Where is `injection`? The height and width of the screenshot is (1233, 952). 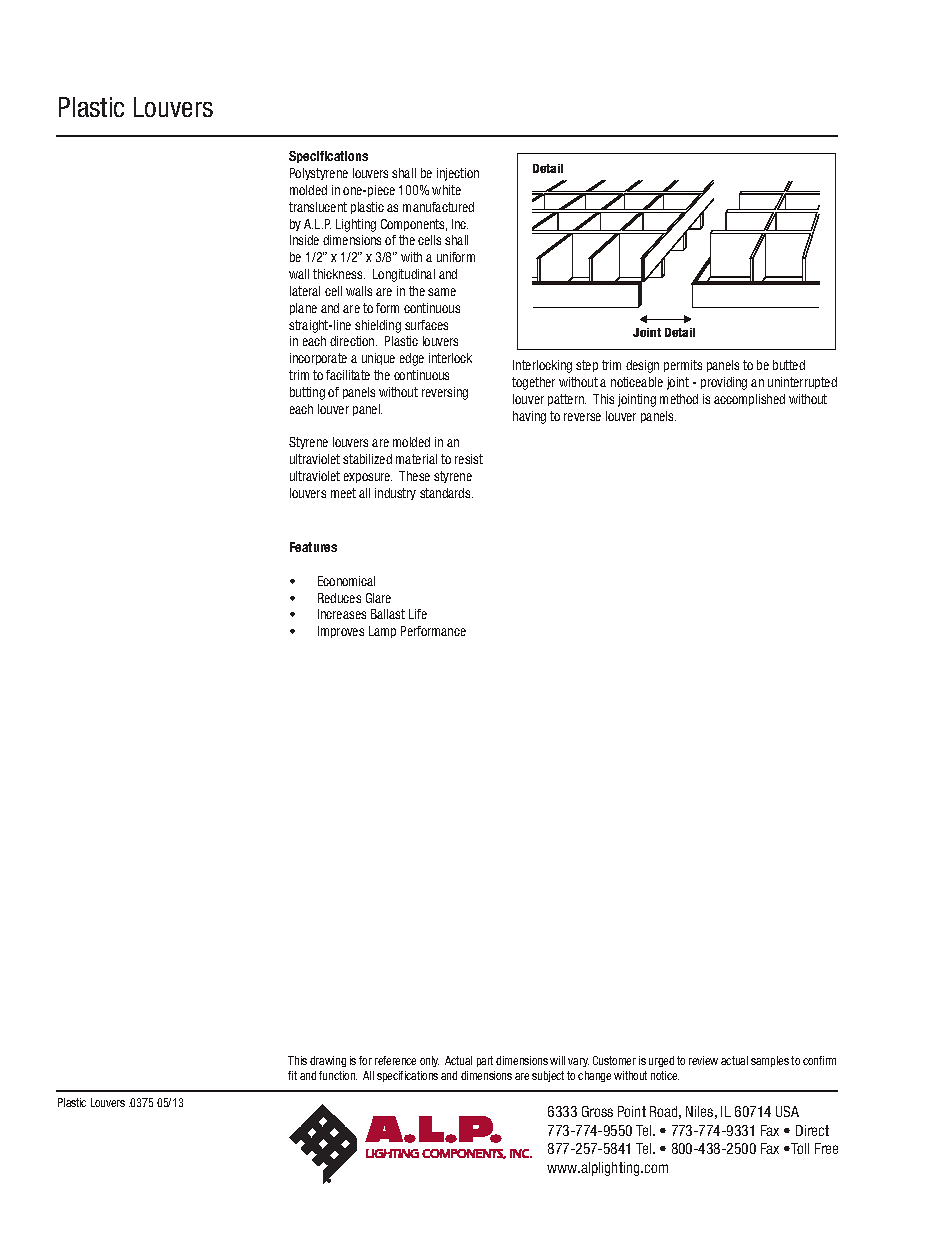 injection is located at coordinates (458, 174).
